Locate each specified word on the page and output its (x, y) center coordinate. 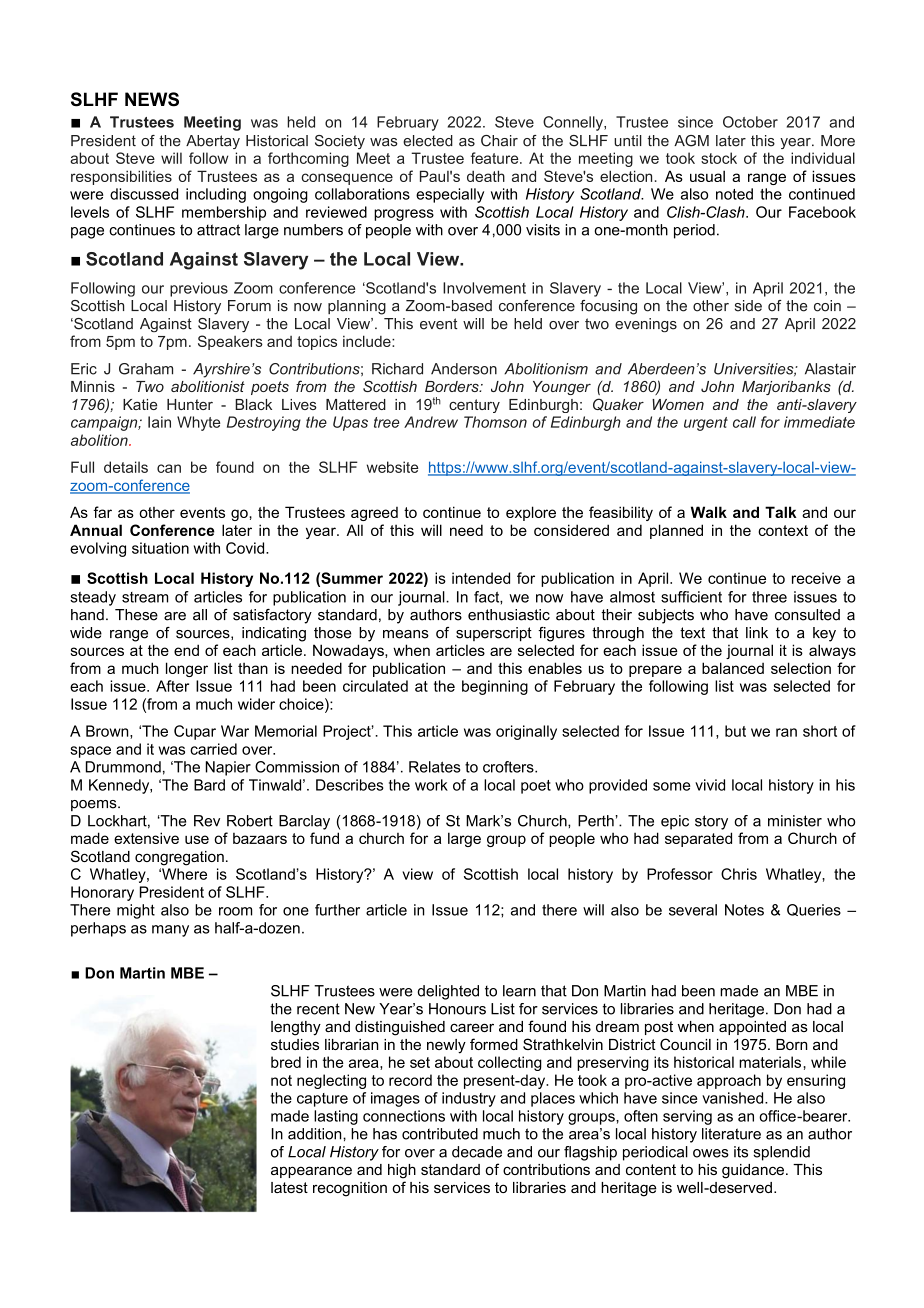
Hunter (190, 404)
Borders (453, 386)
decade (477, 1152)
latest (289, 1187)
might (136, 911)
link (757, 632)
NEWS (152, 99)
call (744, 422)
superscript (494, 634)
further (337, 910)
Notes (744, 910)
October (750, 122)
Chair (499, 141)
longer (187, 669)
